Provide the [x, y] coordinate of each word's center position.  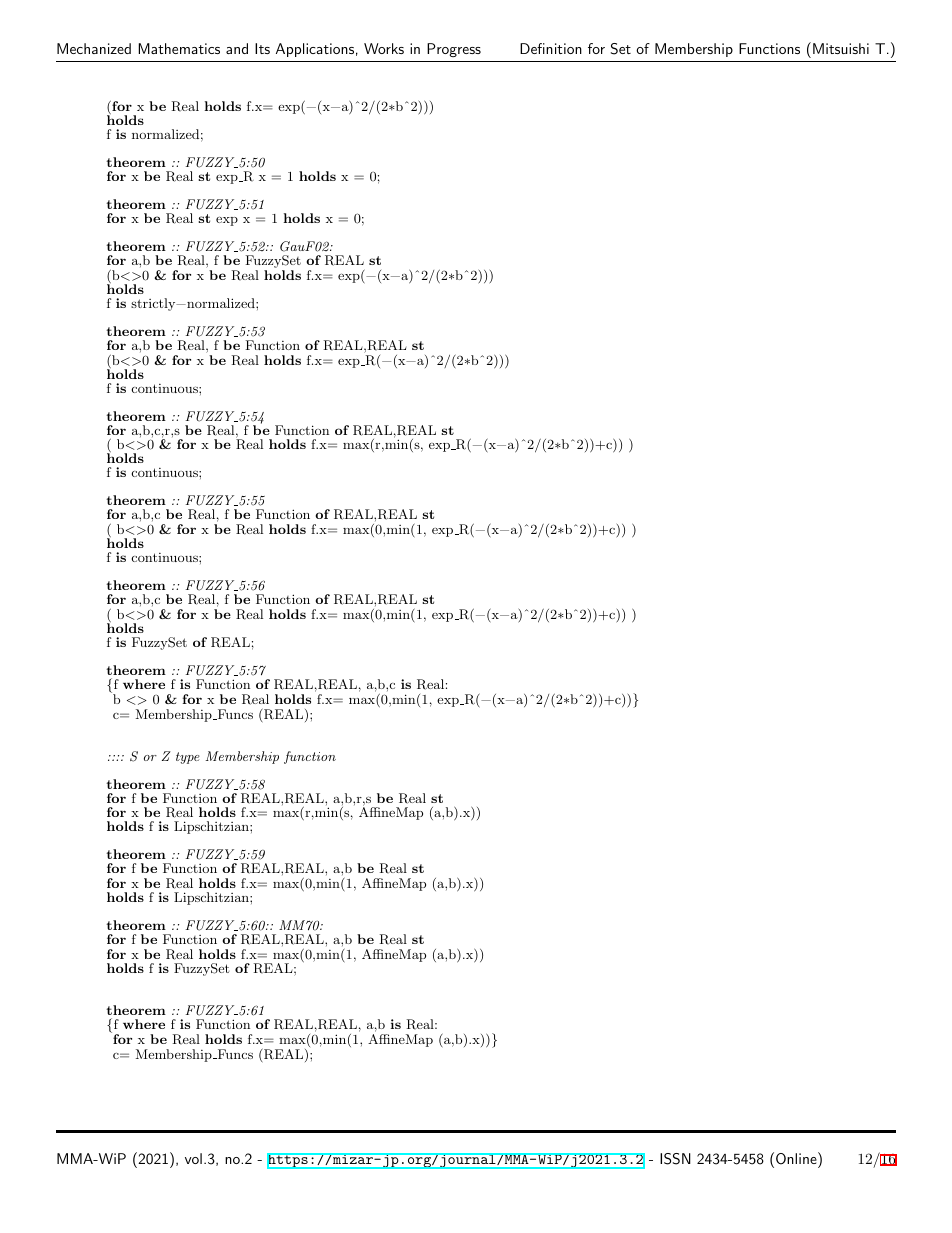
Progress [454, 50]
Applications [315, 50]
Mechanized [94, 48]
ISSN [675, 1159]
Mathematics [179, 48]
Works [384, 48]
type [188, 758]
